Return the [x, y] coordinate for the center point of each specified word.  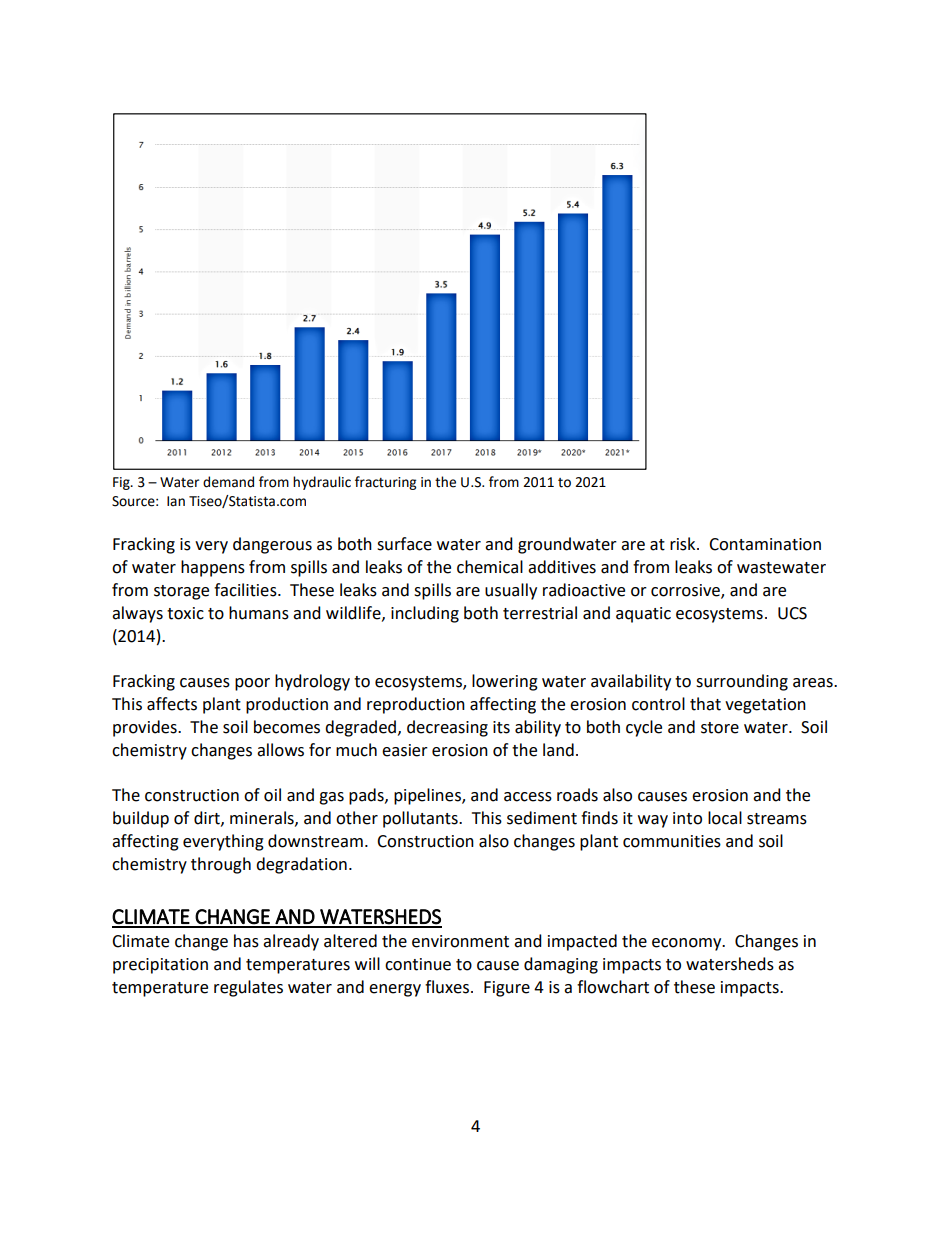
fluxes [447, 987]
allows [280, 750]
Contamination [765, 544]
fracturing [385, 483]
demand [228, 482]
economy [688, 944]
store [720, 728]
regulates [248, 988]
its [501, 727]
